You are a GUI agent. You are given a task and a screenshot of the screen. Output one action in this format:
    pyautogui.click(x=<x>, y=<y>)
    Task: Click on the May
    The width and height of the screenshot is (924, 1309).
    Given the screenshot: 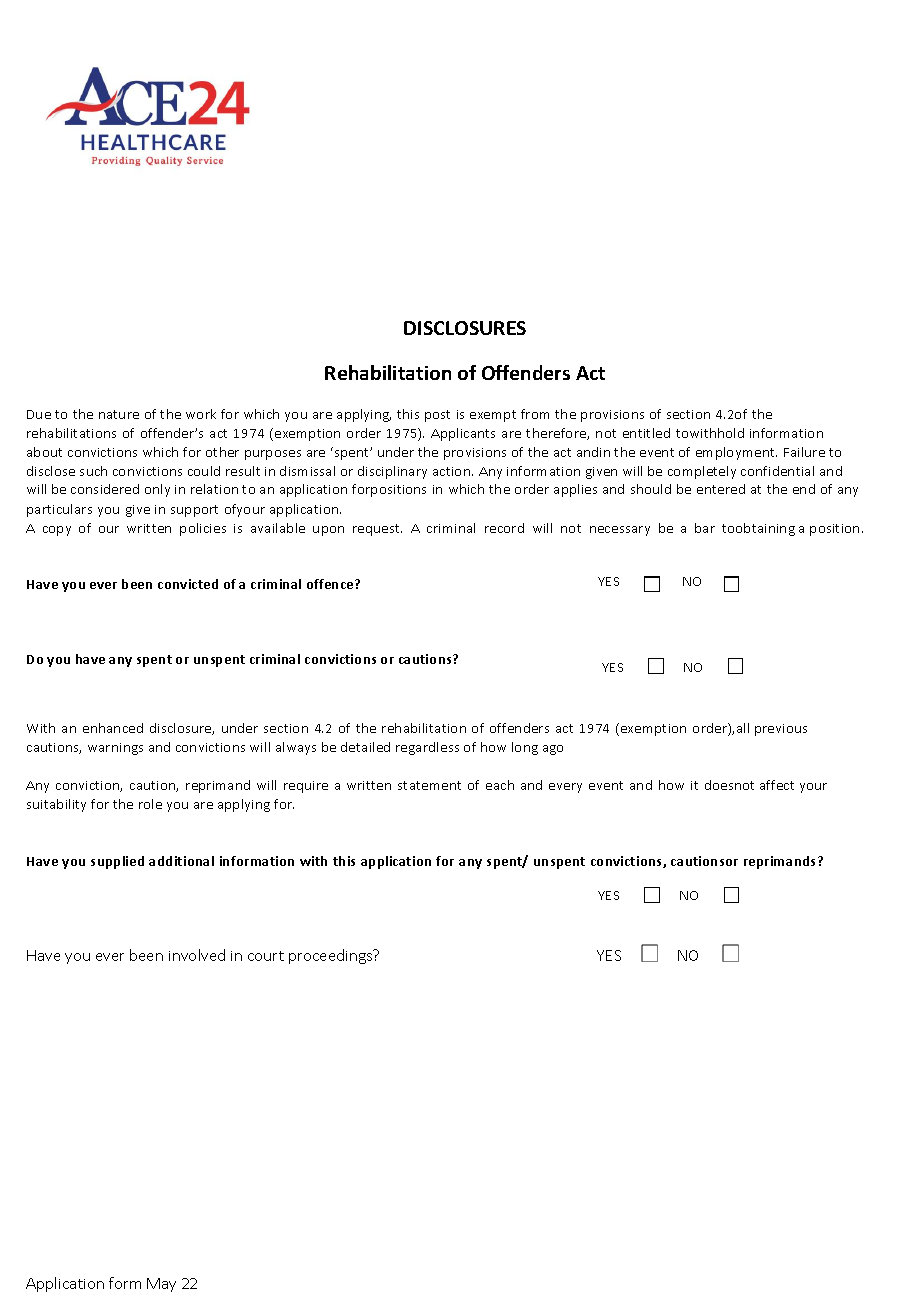 What is the action you would take?
    pyautogui.click(x=161, y=1285)
